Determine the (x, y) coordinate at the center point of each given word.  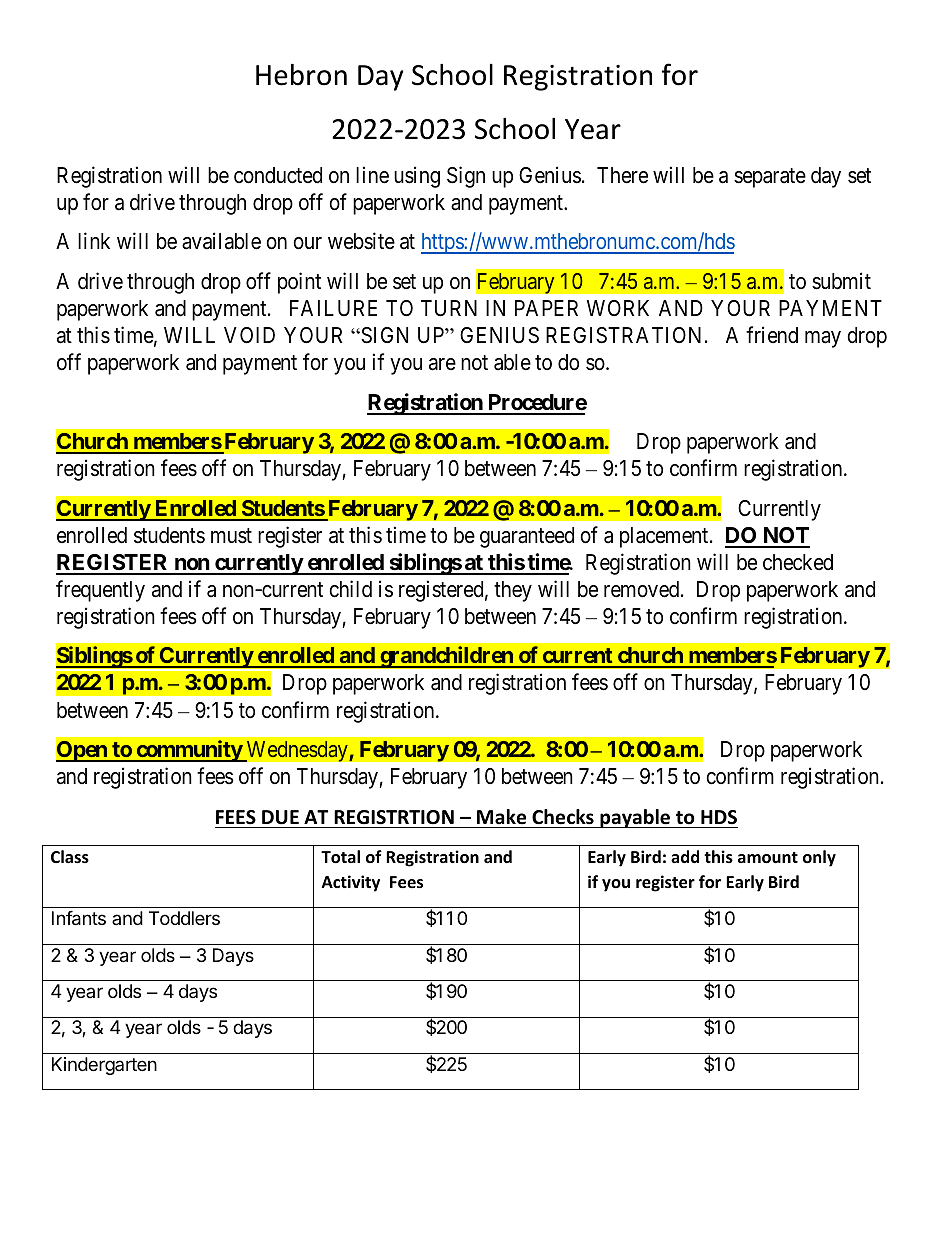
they (513, 591)
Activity (351, 883)
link (94, 241)
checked (798, 562)
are (442, 364)
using (417, 177)
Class (70, 857)
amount (768, 858)
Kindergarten (104, 1066)
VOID (249, 335)
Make (501, 817)
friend (772, 334)
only (819, 858)
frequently (100, 591)
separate (770, 178)
